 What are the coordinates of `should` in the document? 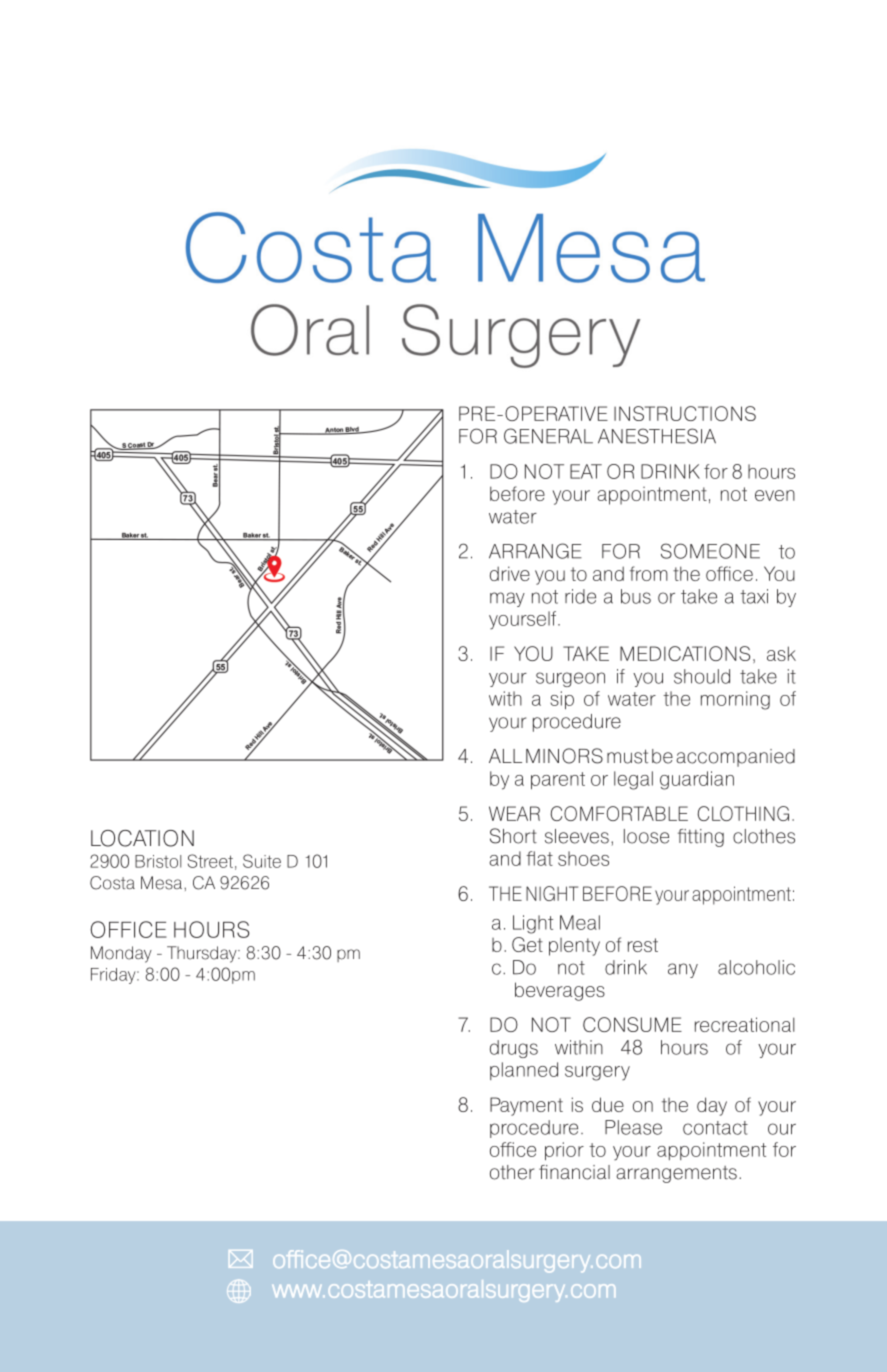 It's located at (702, 676).
